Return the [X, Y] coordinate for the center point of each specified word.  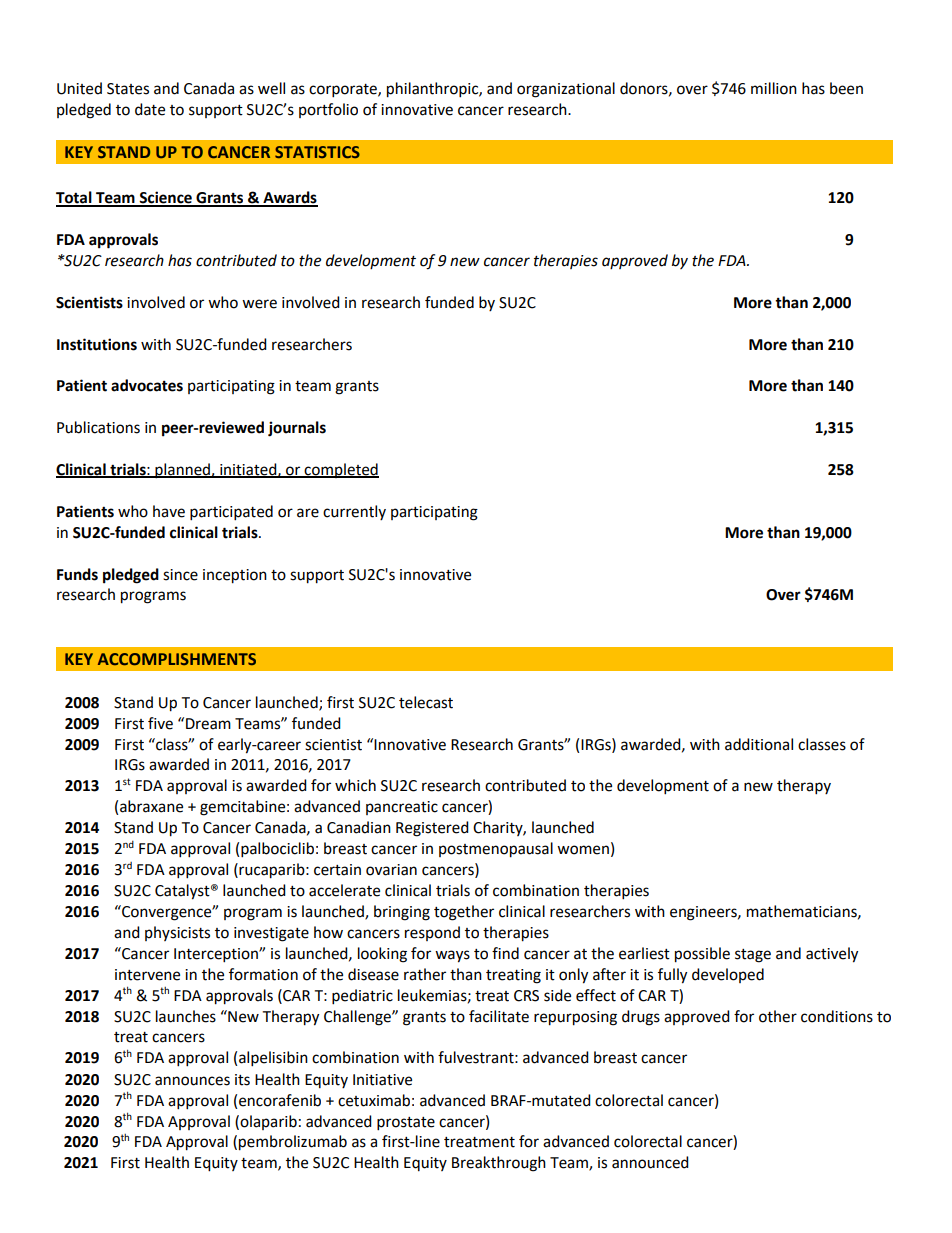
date [150, 109]
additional [759, 744]
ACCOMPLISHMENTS [177, 659]
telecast [426, 702]
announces [192, 1081]
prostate [406, 1124]
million [774, 88]
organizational [566, 90]
